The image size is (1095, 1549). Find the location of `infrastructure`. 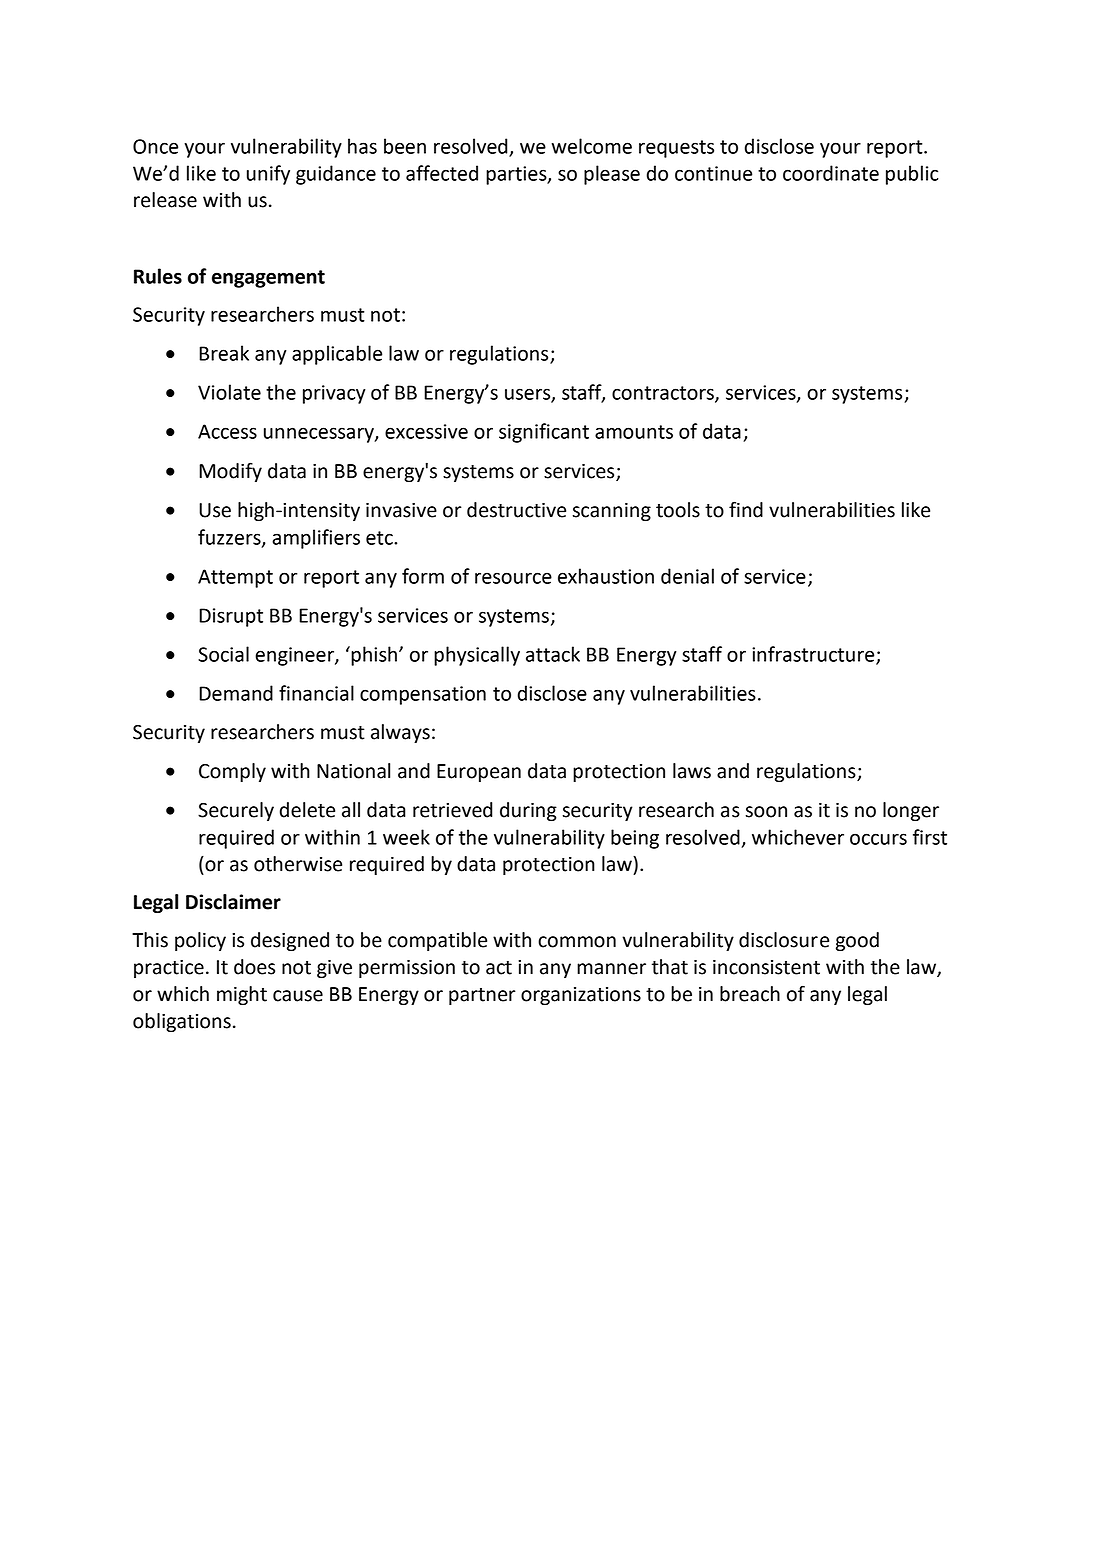

infrastructure is located at coordinates (814, 655).
